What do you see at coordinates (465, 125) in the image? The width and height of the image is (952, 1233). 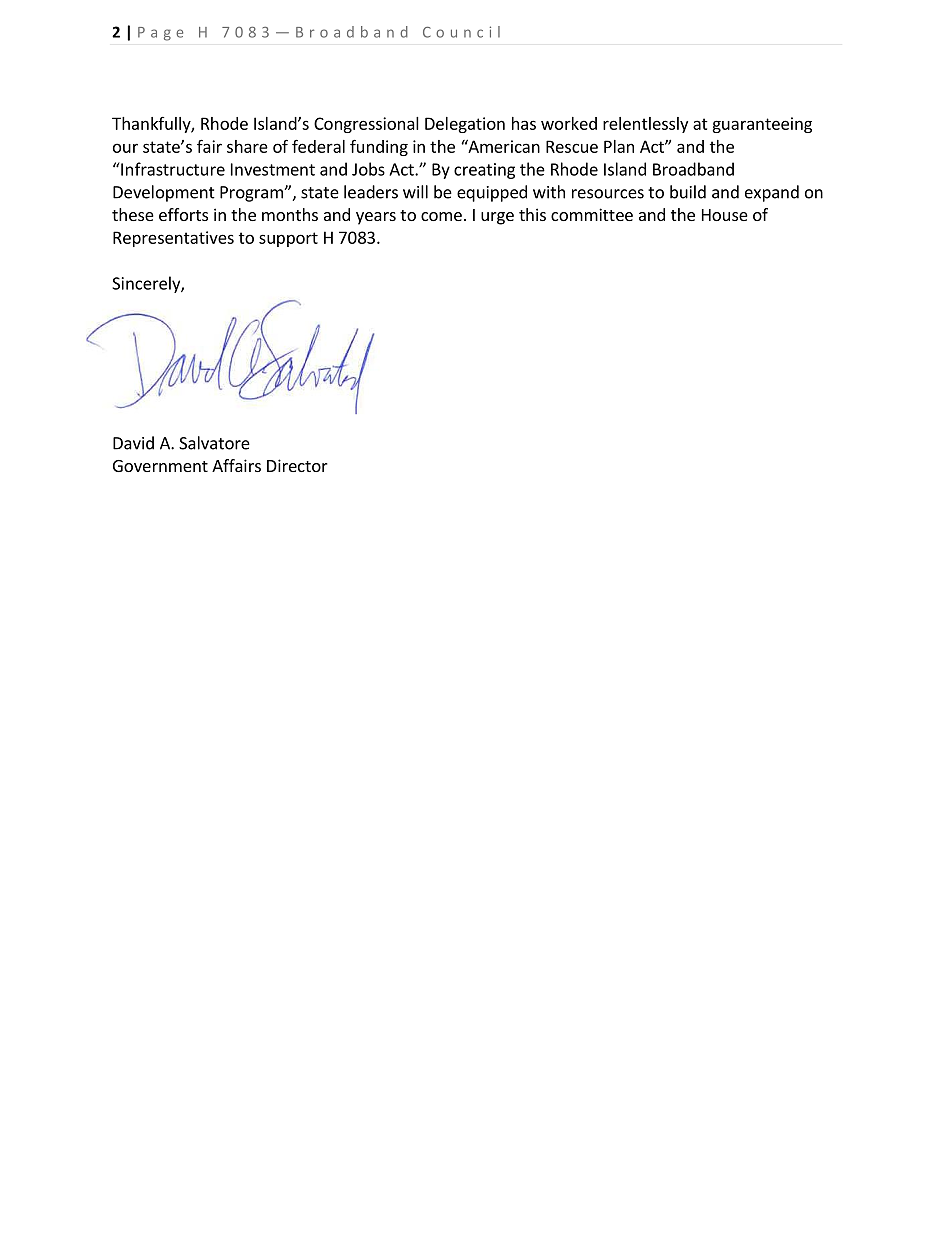 I see `Delegation` at bounding box center [465, 125].
